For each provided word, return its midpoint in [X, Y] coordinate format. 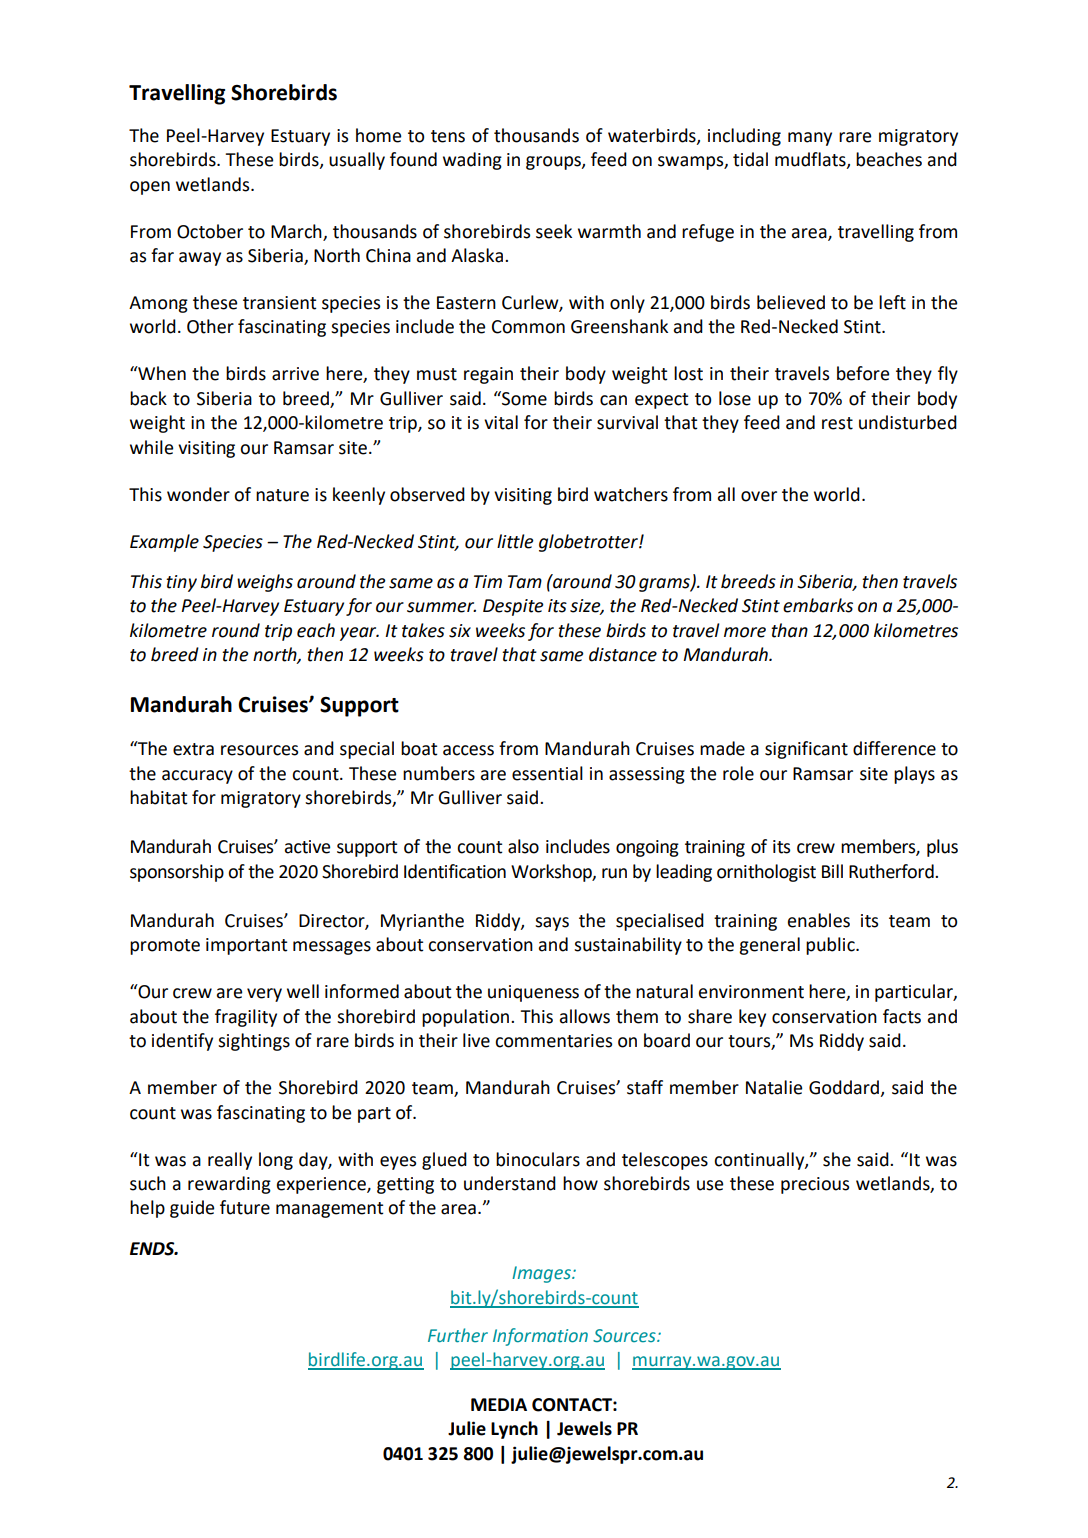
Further [458, 1335]
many [810, 139]
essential [547, 773]
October [210, 231]
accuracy [197, 777]
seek [554, 231]
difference [894, 748]
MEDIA [499, 1404]
